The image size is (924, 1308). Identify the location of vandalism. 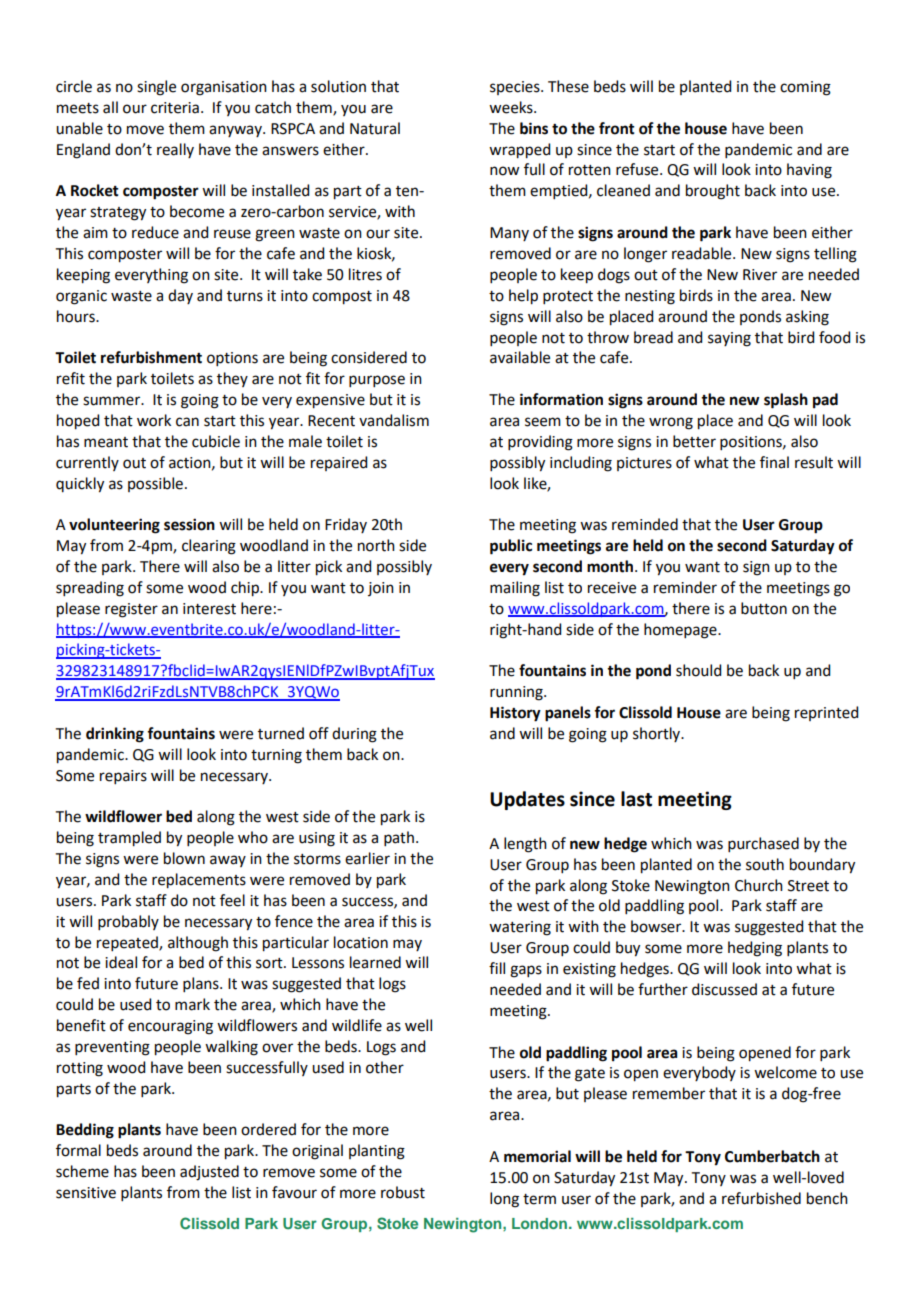
(394, 420).
